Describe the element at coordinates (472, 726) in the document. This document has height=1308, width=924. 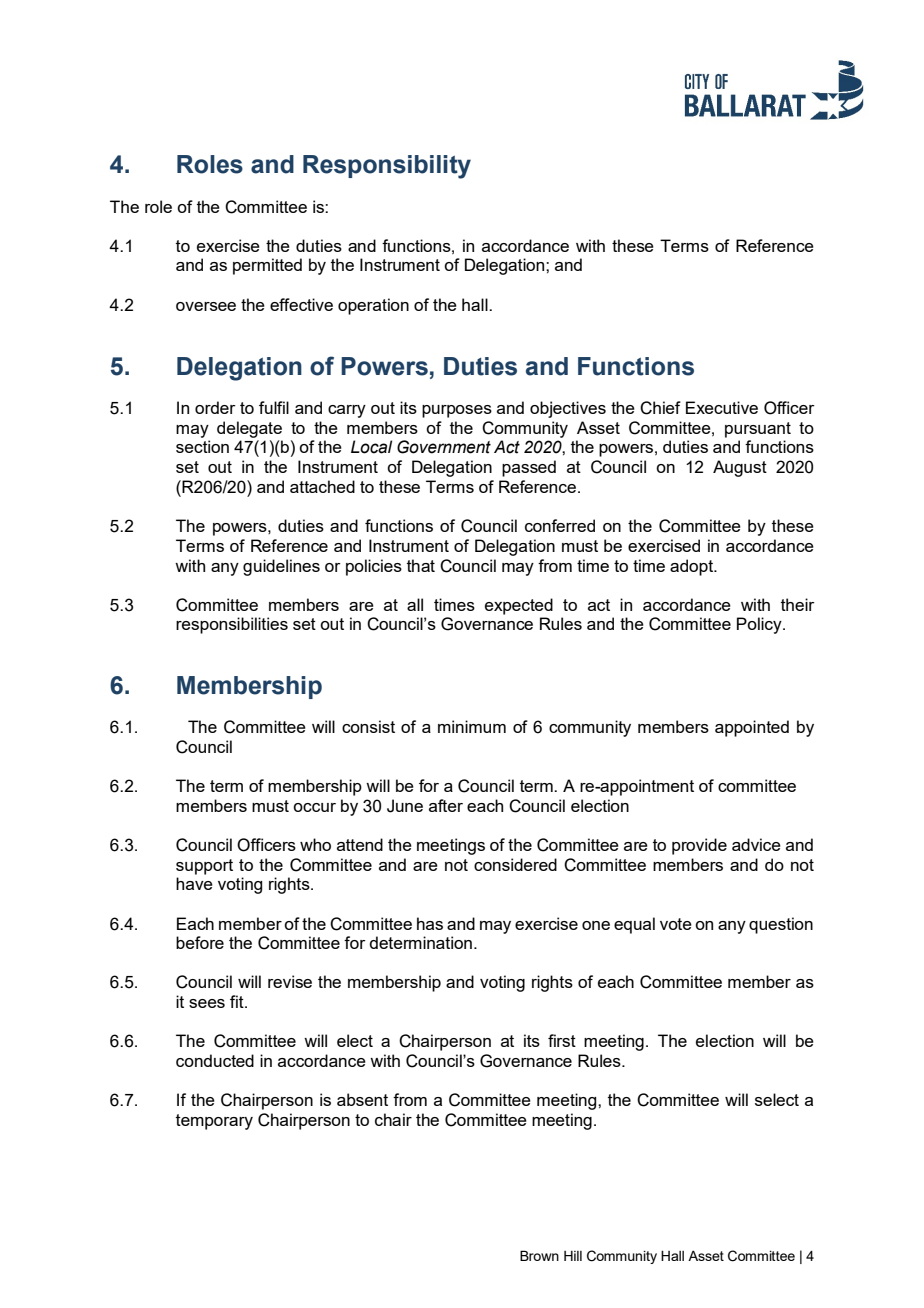
I see `minimum` at that location.
